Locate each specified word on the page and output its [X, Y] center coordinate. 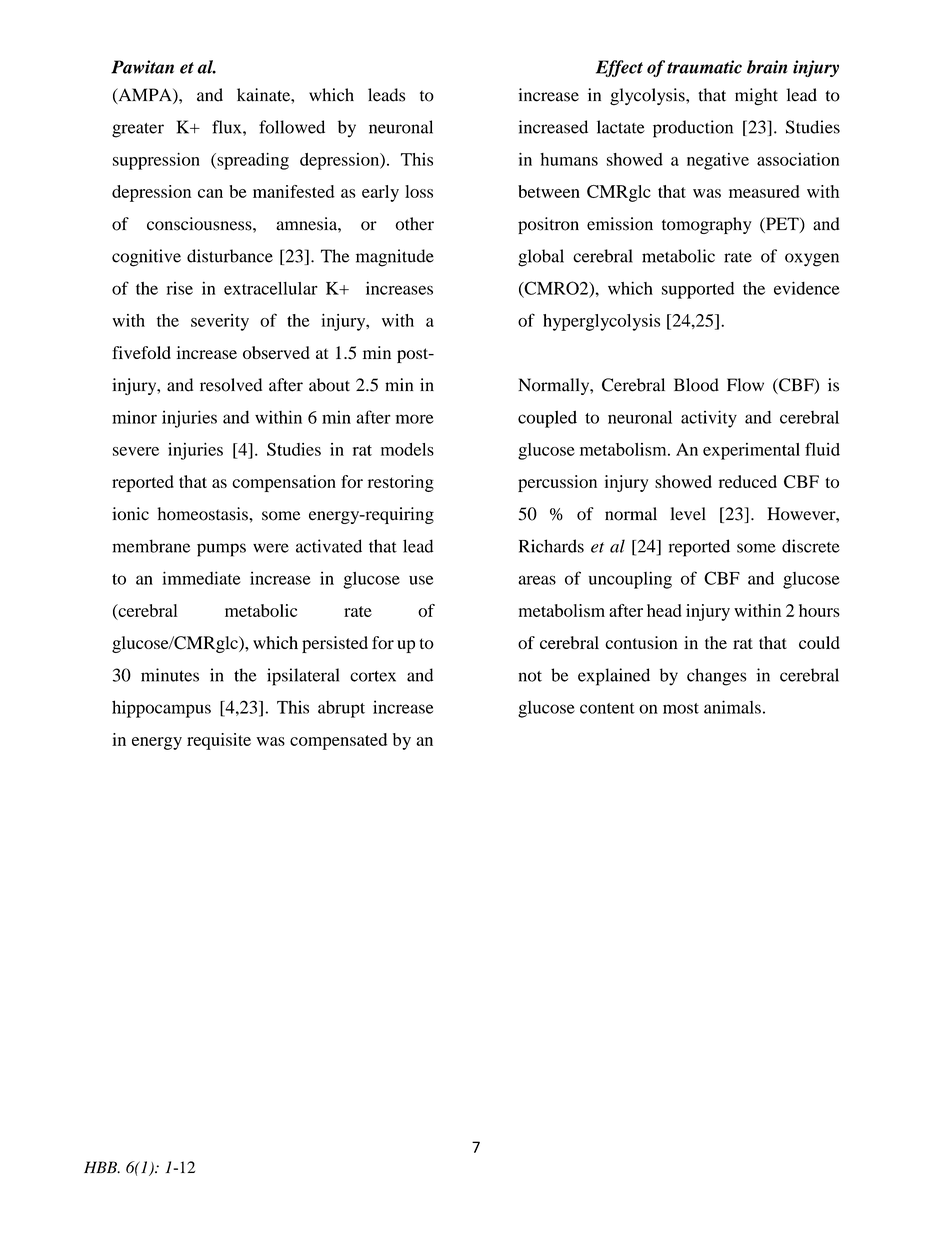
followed [292, 127]
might [756, 96]
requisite [219, 741]
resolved [231, 385]
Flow [745, 385]
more [415, 419]
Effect [619, 68]
